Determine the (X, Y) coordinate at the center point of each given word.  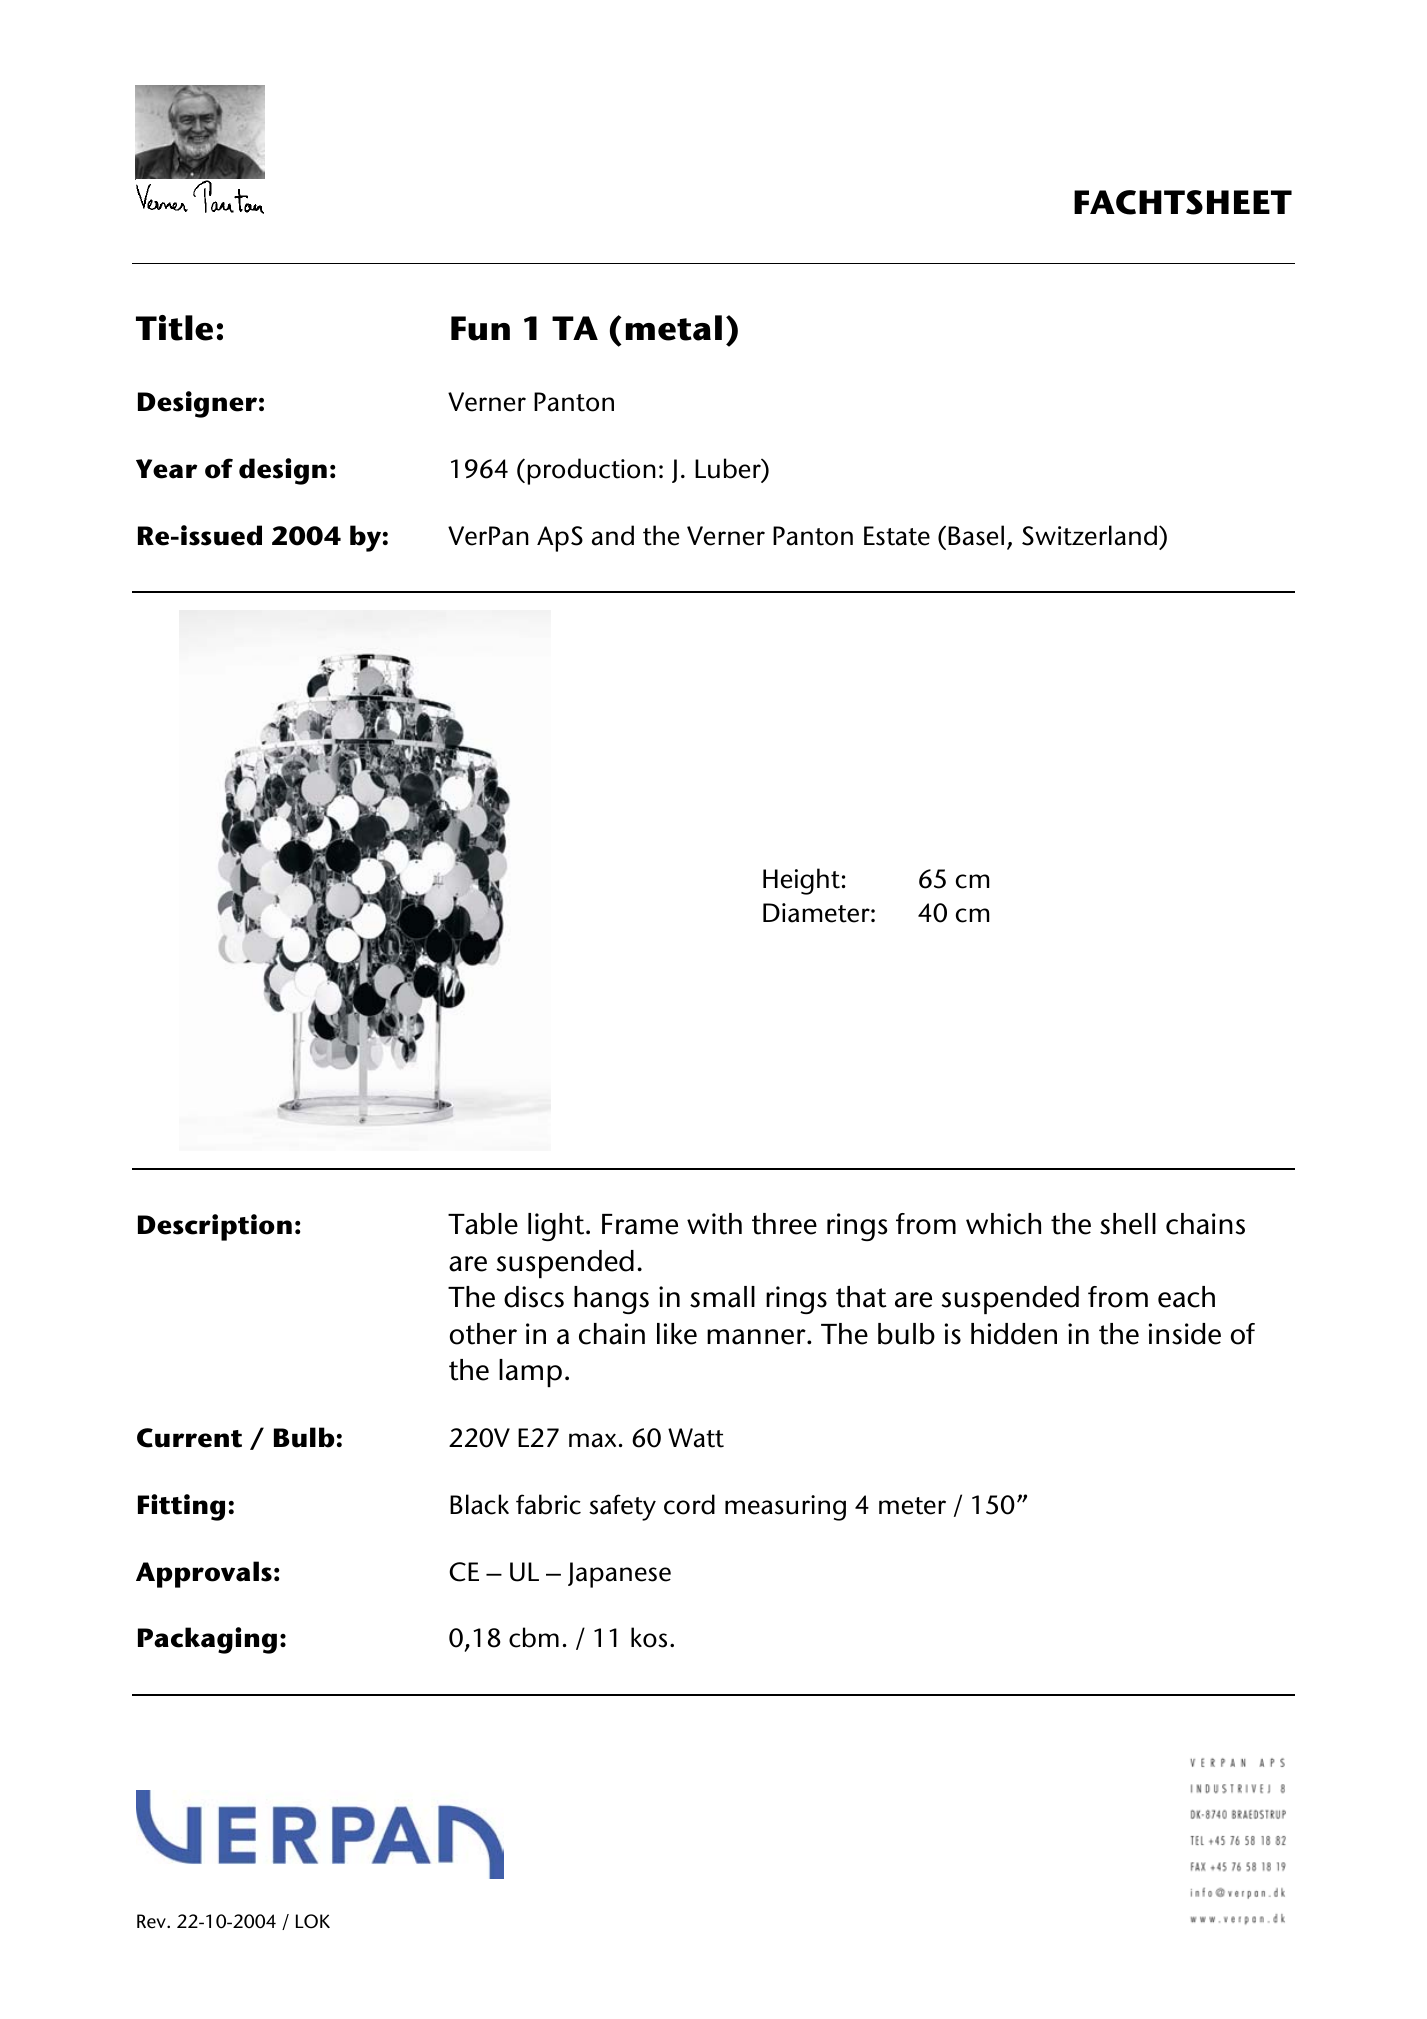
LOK (313, 1921)
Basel (976, 535)
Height (801, 881)
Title (174, 328)
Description (215, 1227)
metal (674, 328)
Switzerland (1089, 535)
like (677, 1334)
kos (649, 1637)
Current (189, 1438)
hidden (1014, 1334)
